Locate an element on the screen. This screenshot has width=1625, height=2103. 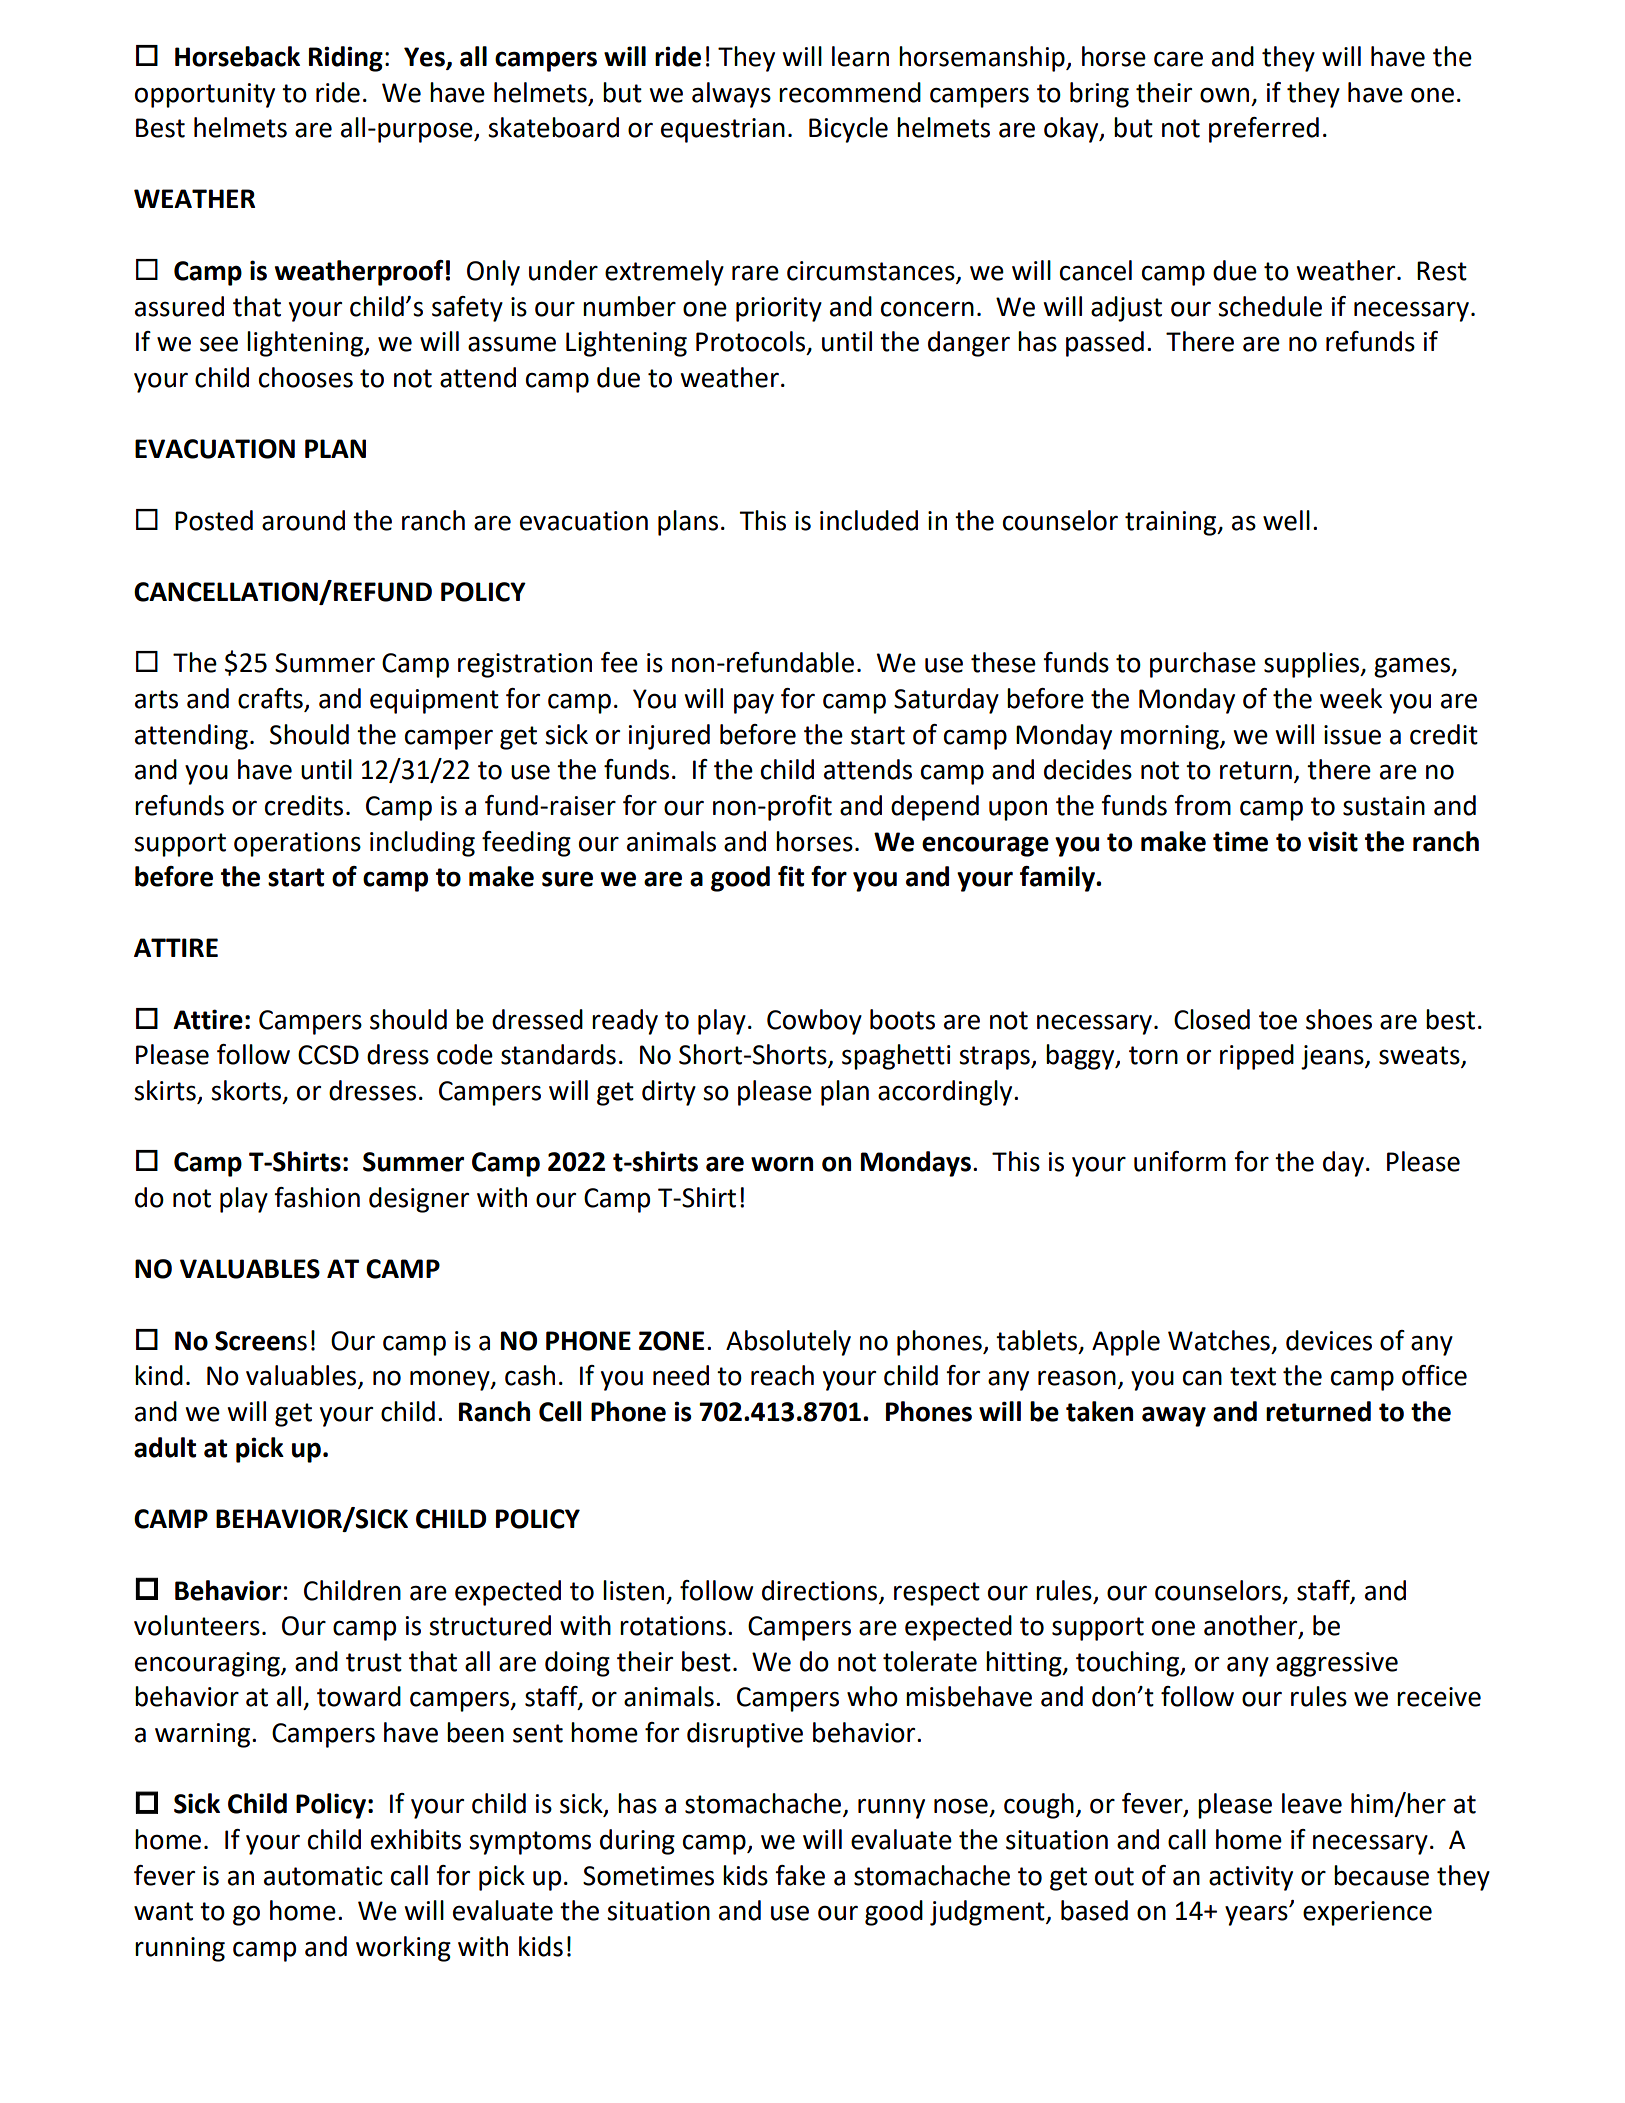
around is located at coordinates (303, 520).
